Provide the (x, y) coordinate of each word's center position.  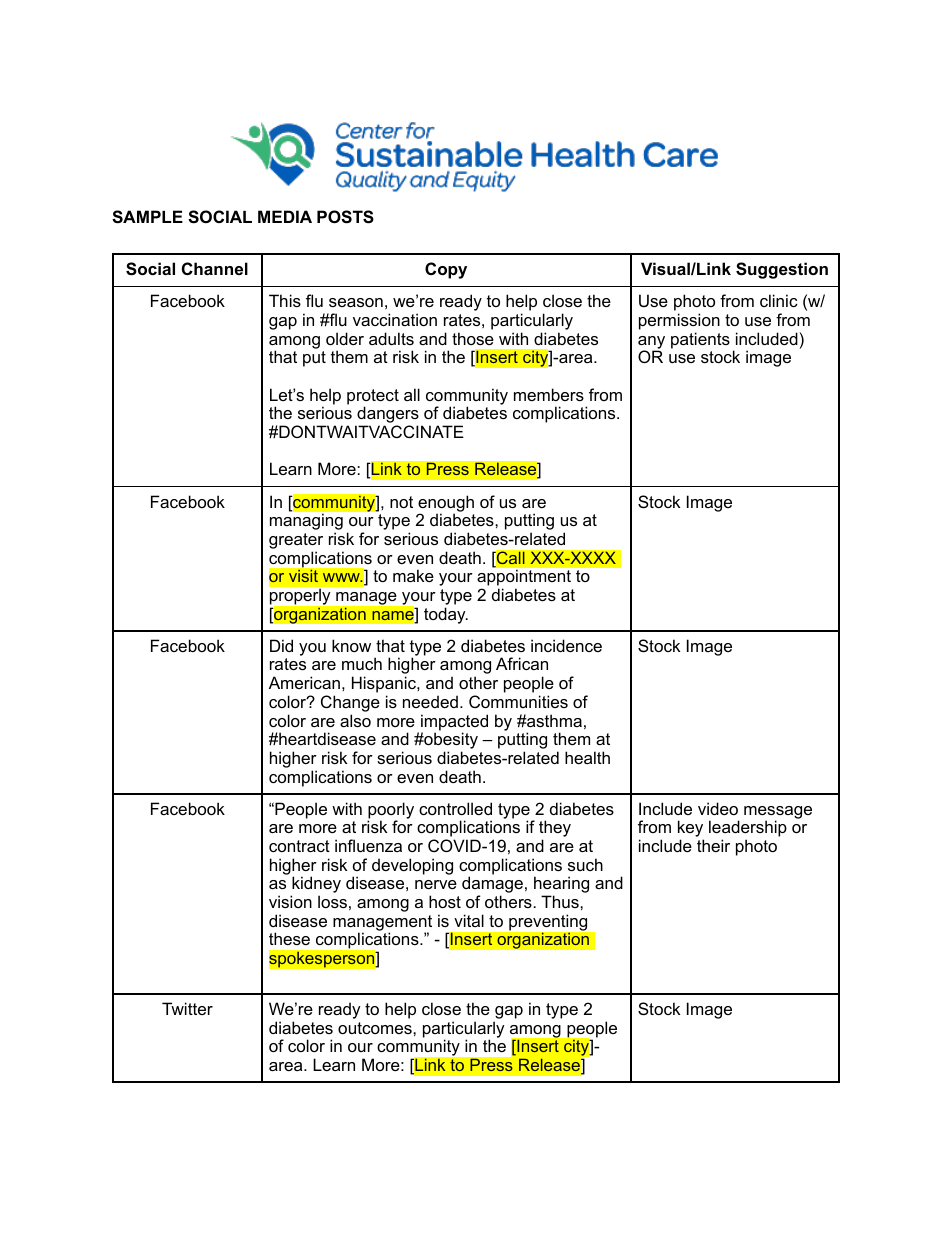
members (549, 394)
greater (296, 542)
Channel (215, 268)
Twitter (187, 1008)
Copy (446, 270)
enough (446, 504)
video (718, 808)
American (304, 682)
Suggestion (782, 270)
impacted (454, 723)
